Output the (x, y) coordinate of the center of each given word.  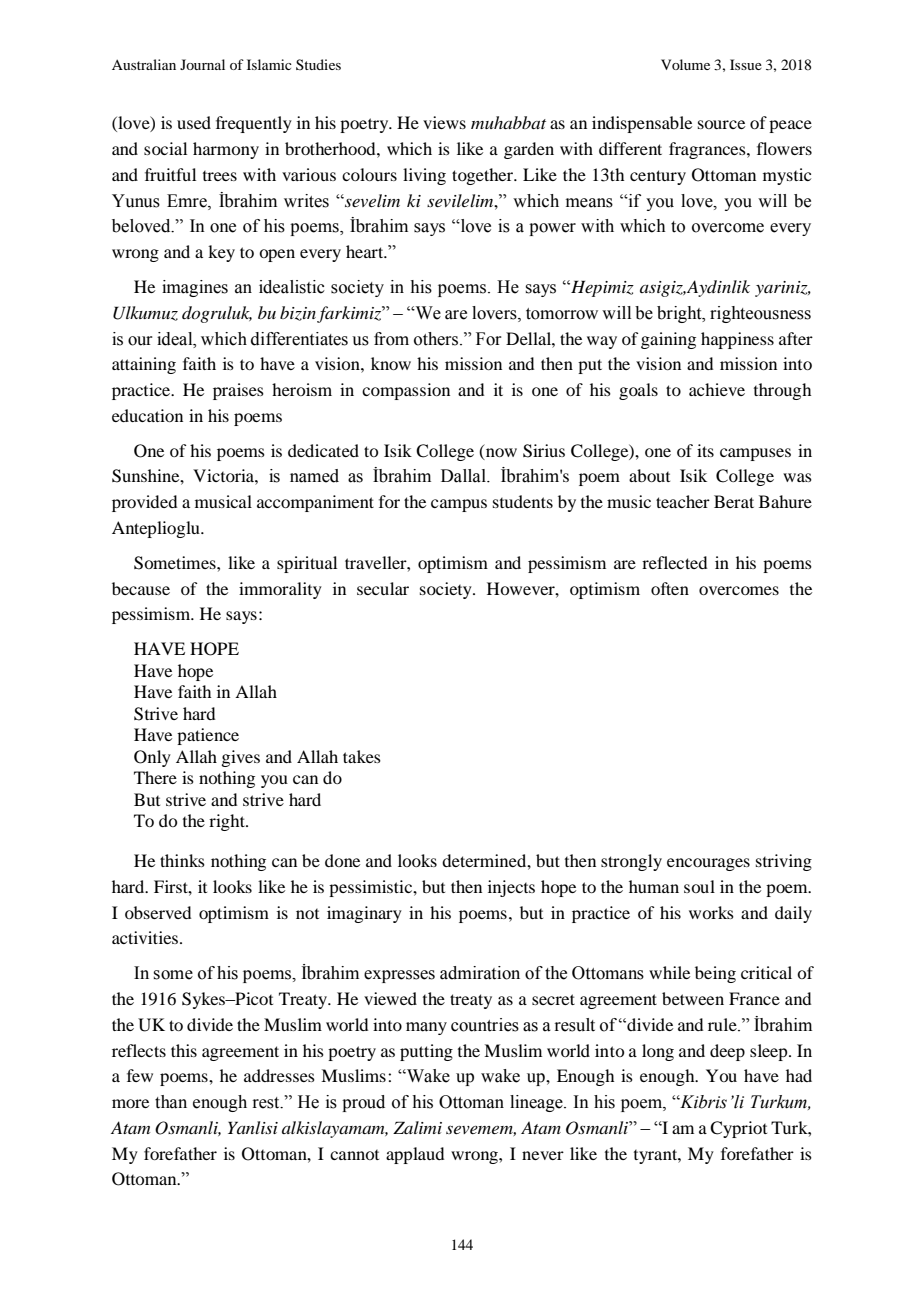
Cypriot (738, 1129)
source (721, 124)
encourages (708, 864)
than (171, 1102)
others (437, 339)
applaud (415, 1155)
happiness (737, 340)
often (670, 588)
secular (383, 588)
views (444, 122)
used (194, 122)
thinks (182, 860)
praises (238, 391)
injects (511, 888)
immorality (280, 590)
